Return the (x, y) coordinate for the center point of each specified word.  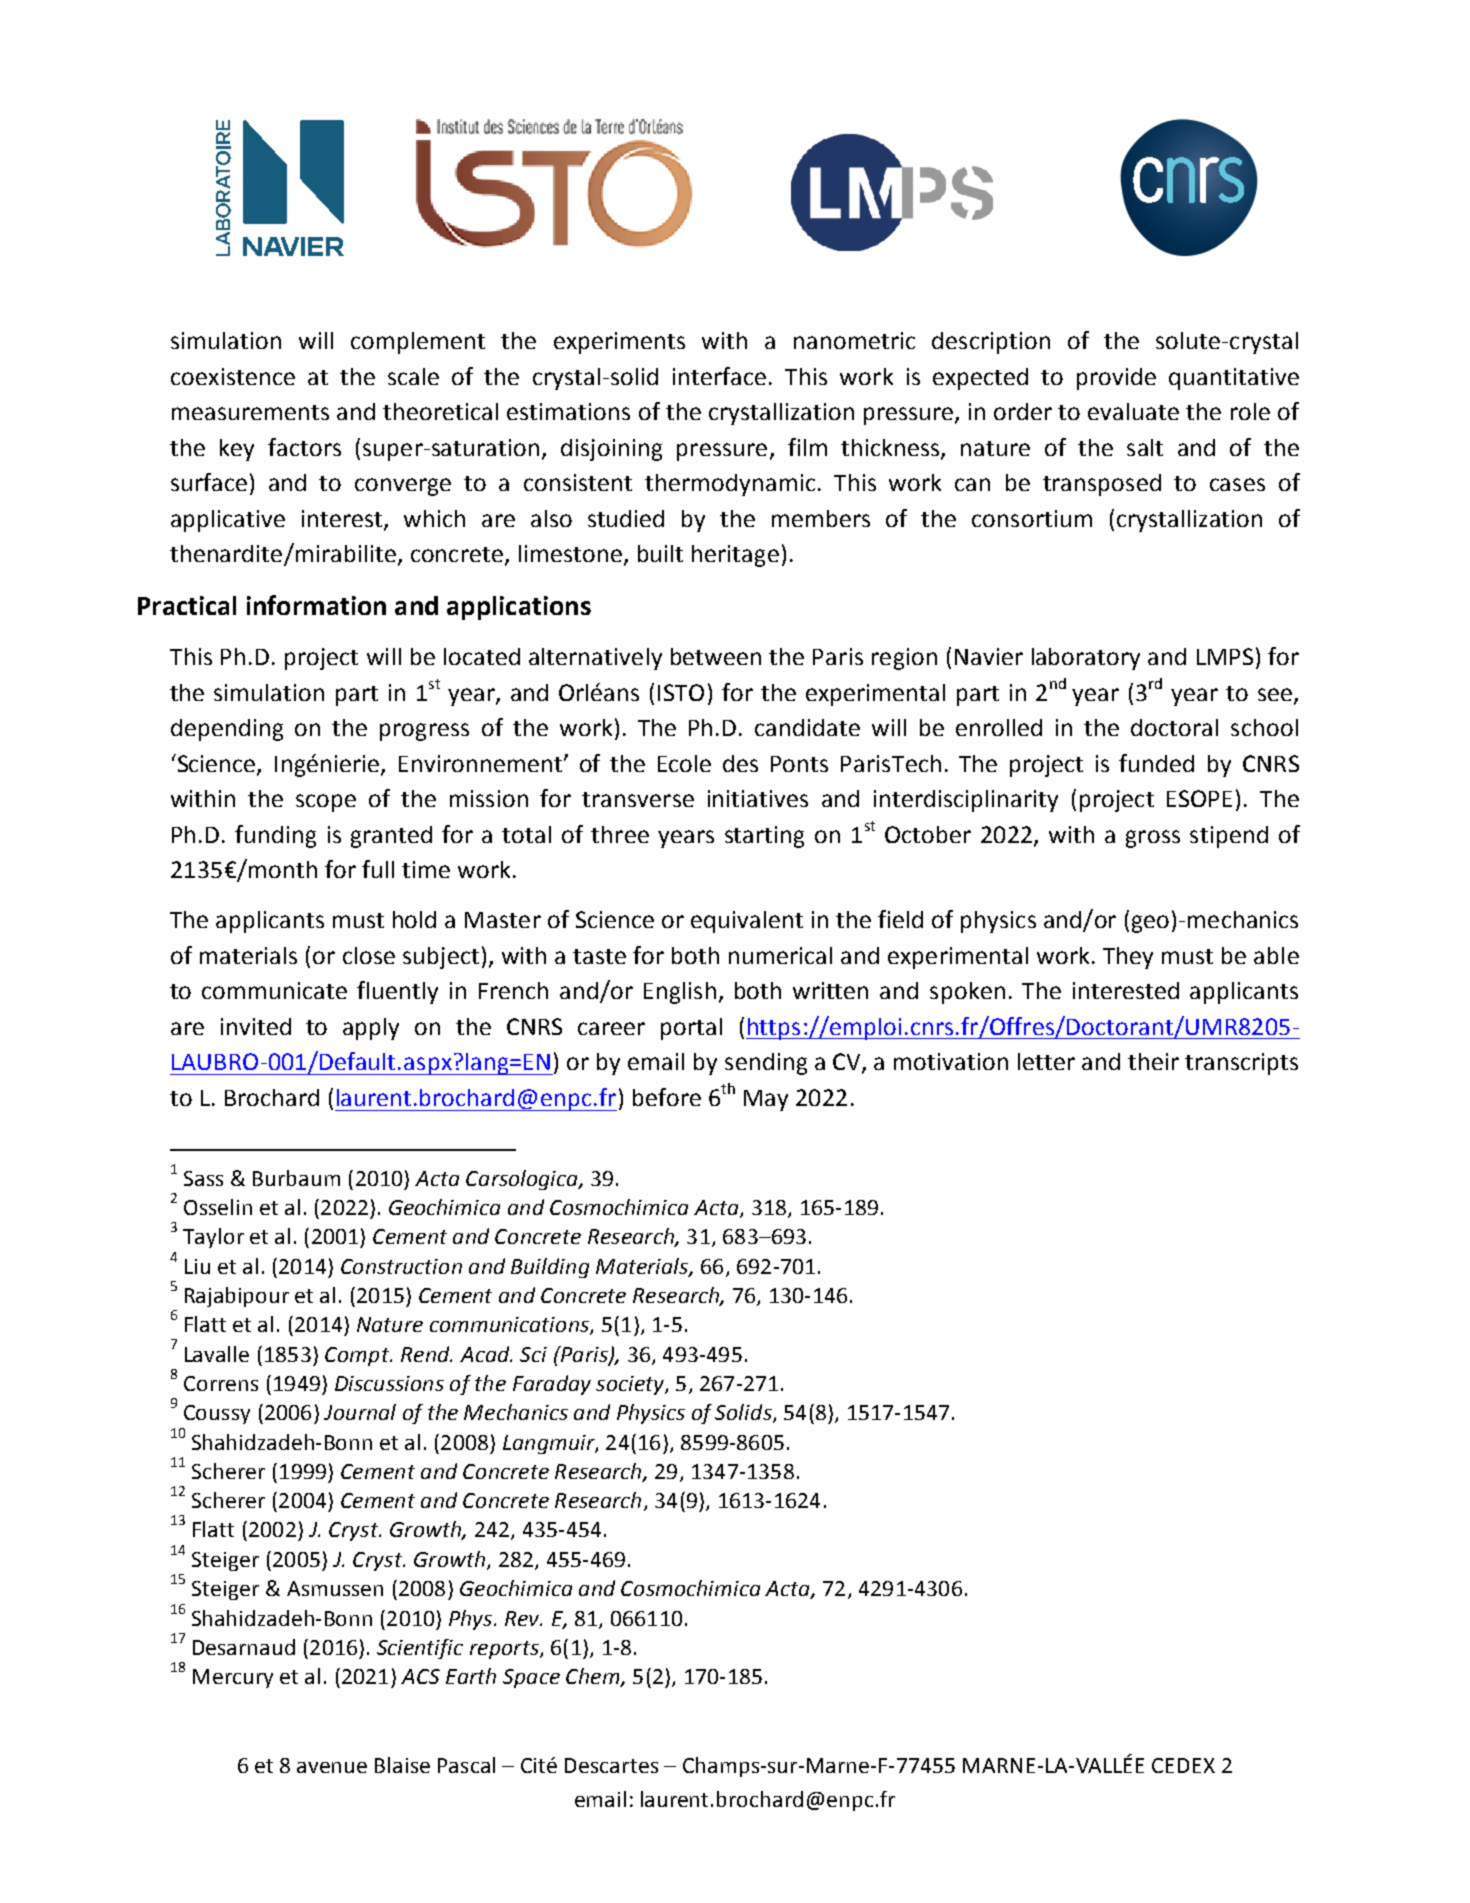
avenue (332, 1767)
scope (326, 803)
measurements (250, 412)
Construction (401, 1266)
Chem (594, 1677)
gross (1153, 839)
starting (764, 837)
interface (719, 376)
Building (550, 1268)
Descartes (611, 1765)
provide (1116, 379)
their (1153, 1061)
